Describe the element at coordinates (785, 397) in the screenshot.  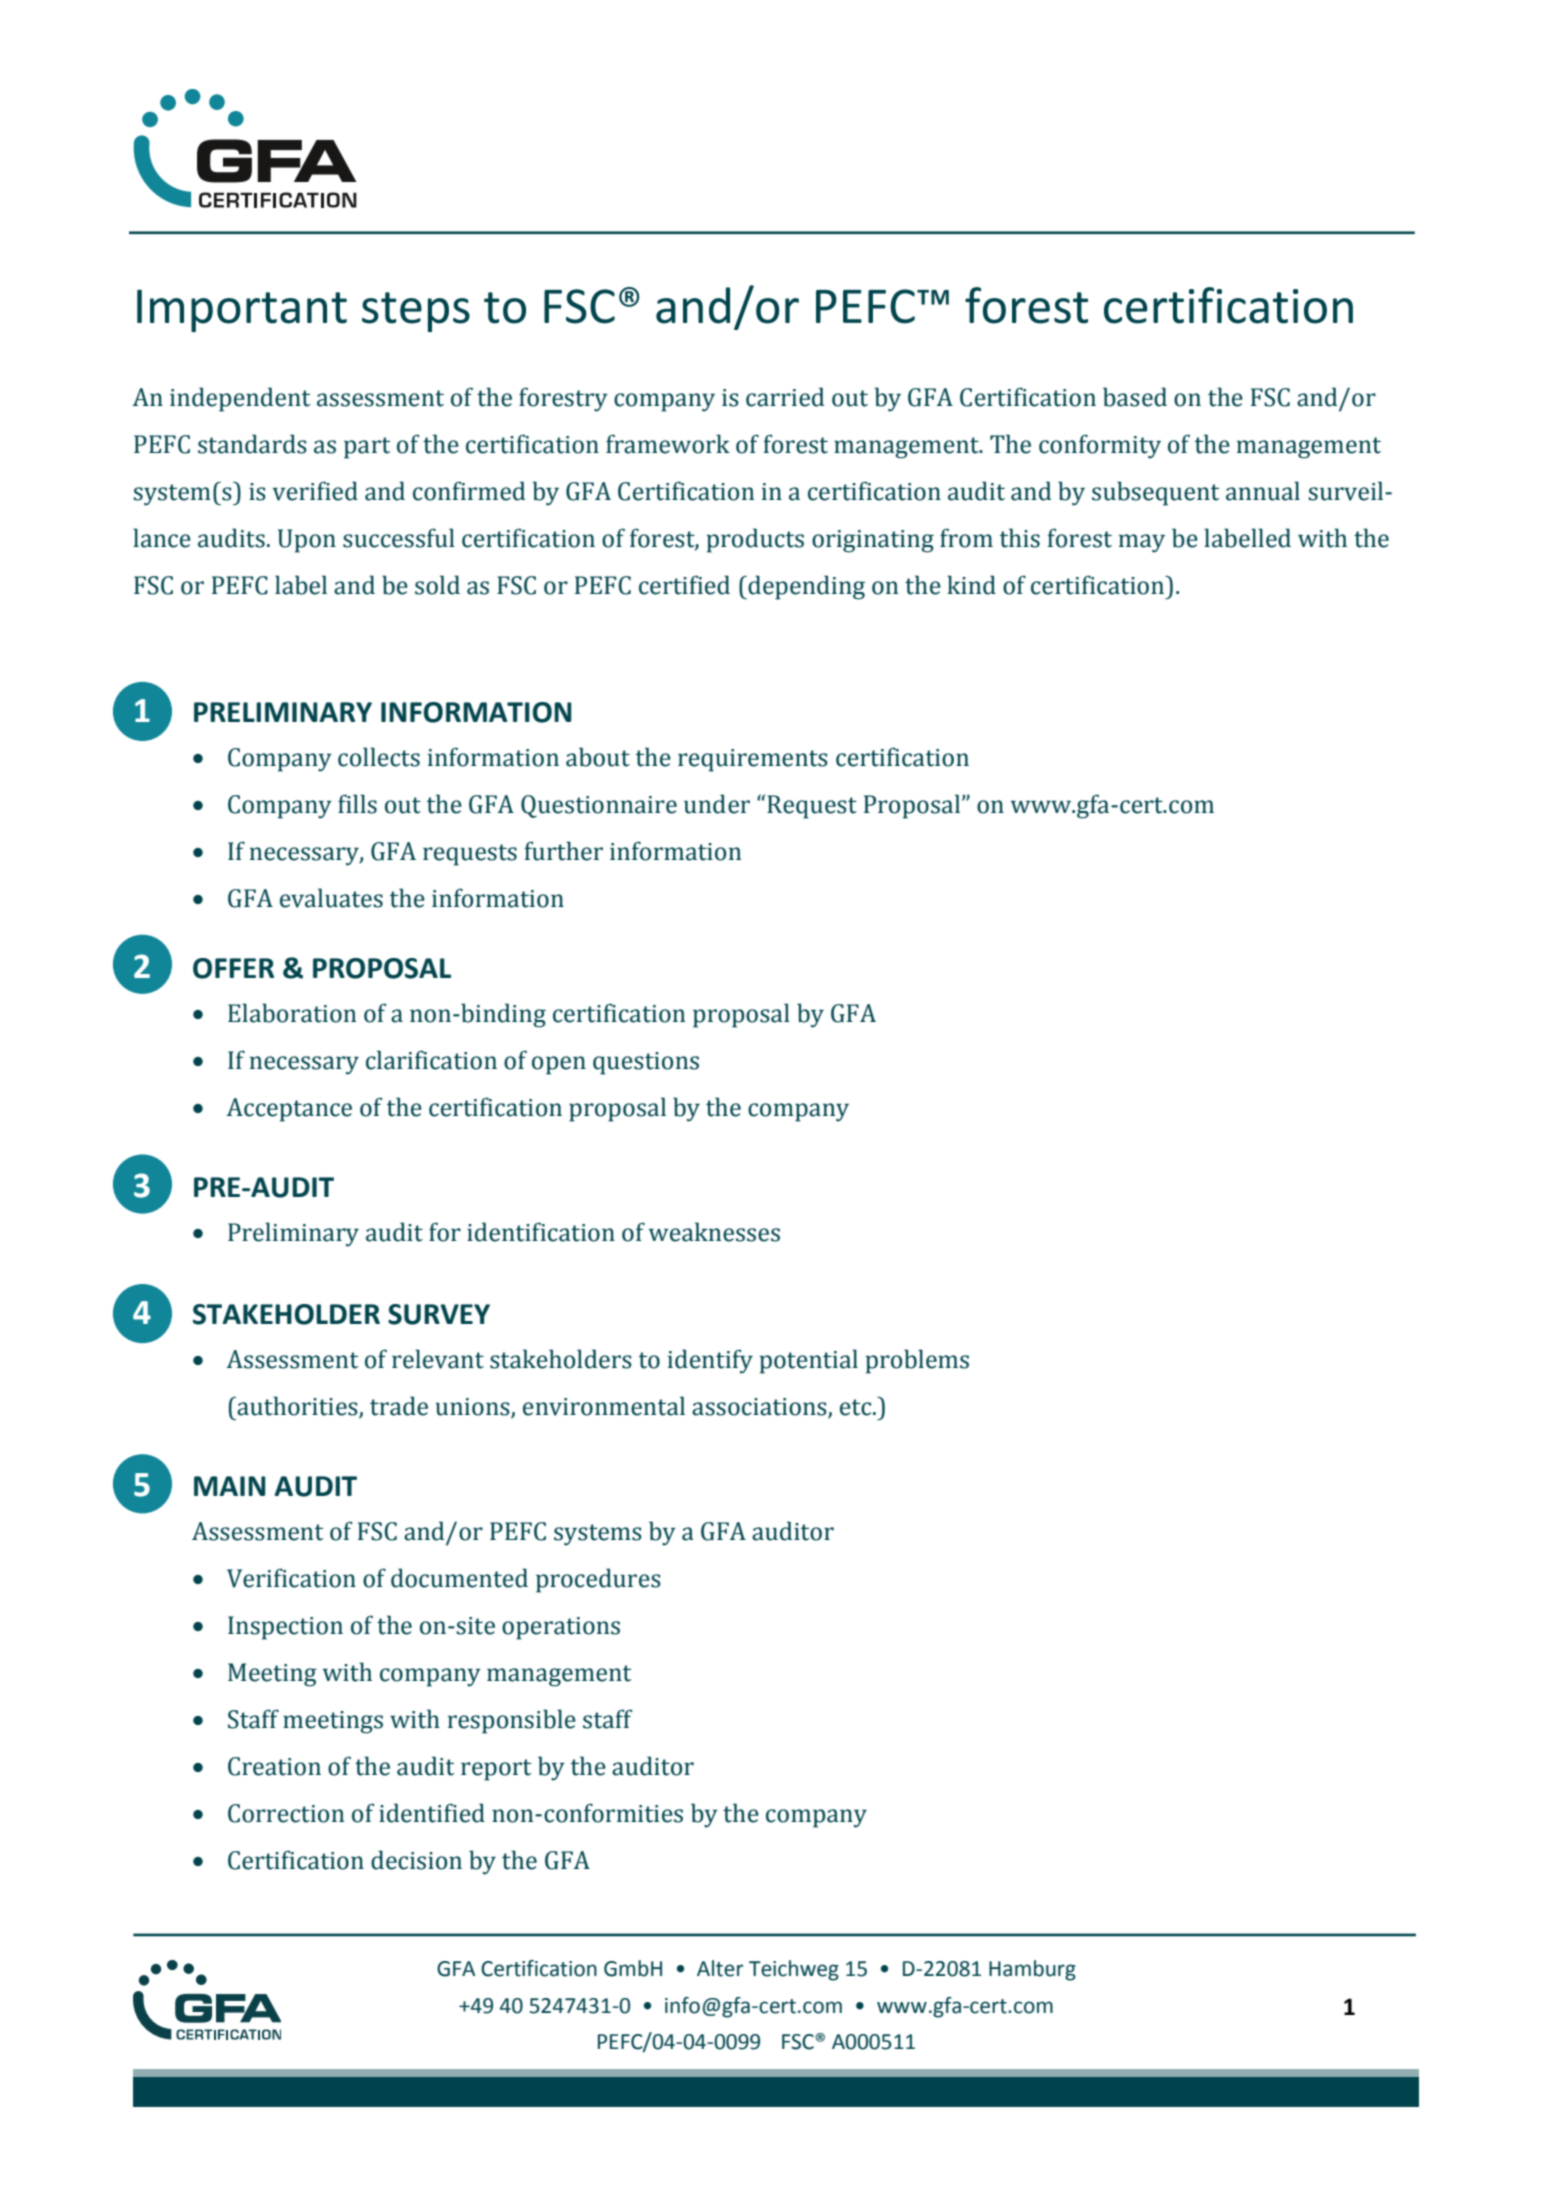
I see `carried` at that location.
